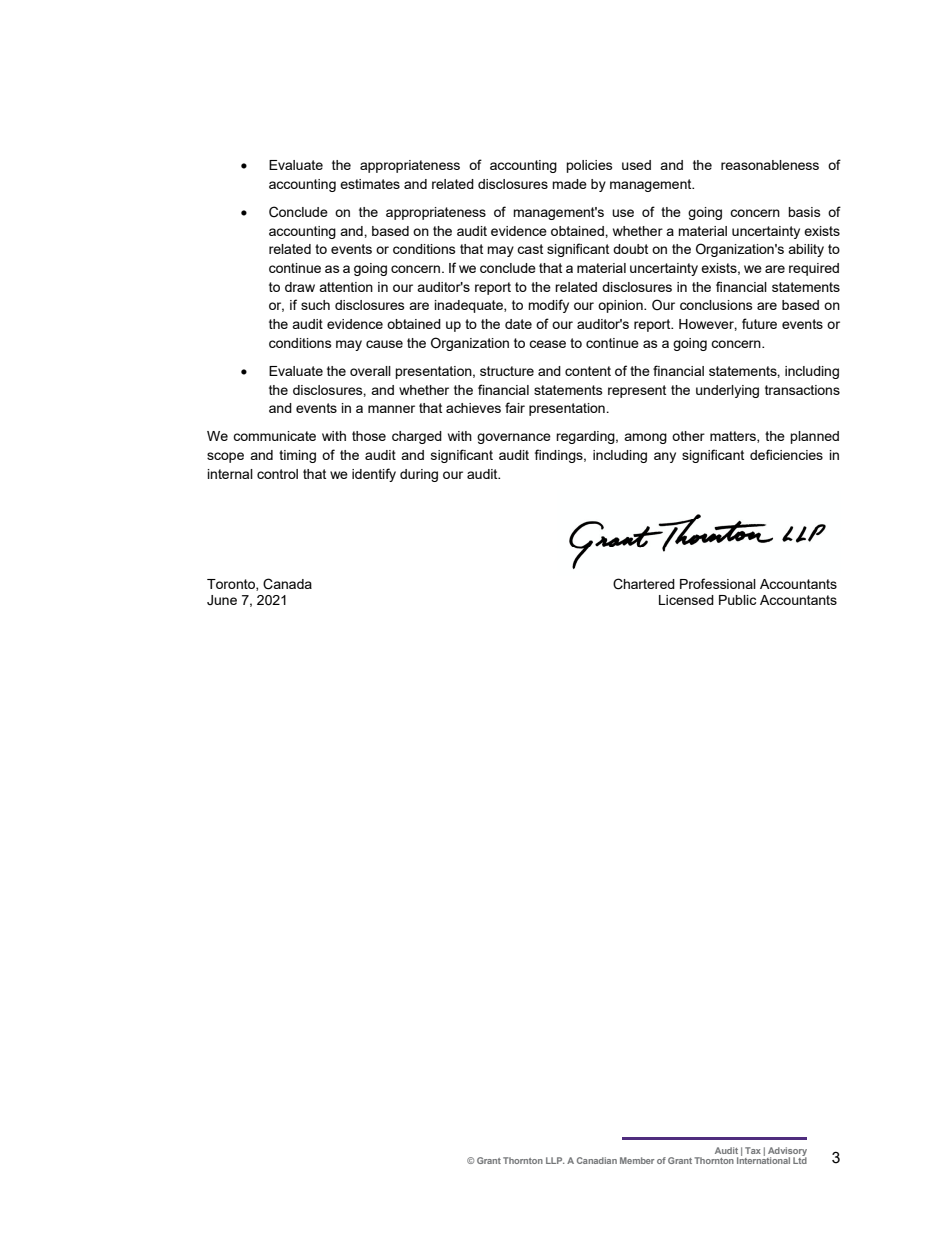  I want to click on reasonableness, so click(770, 165).
